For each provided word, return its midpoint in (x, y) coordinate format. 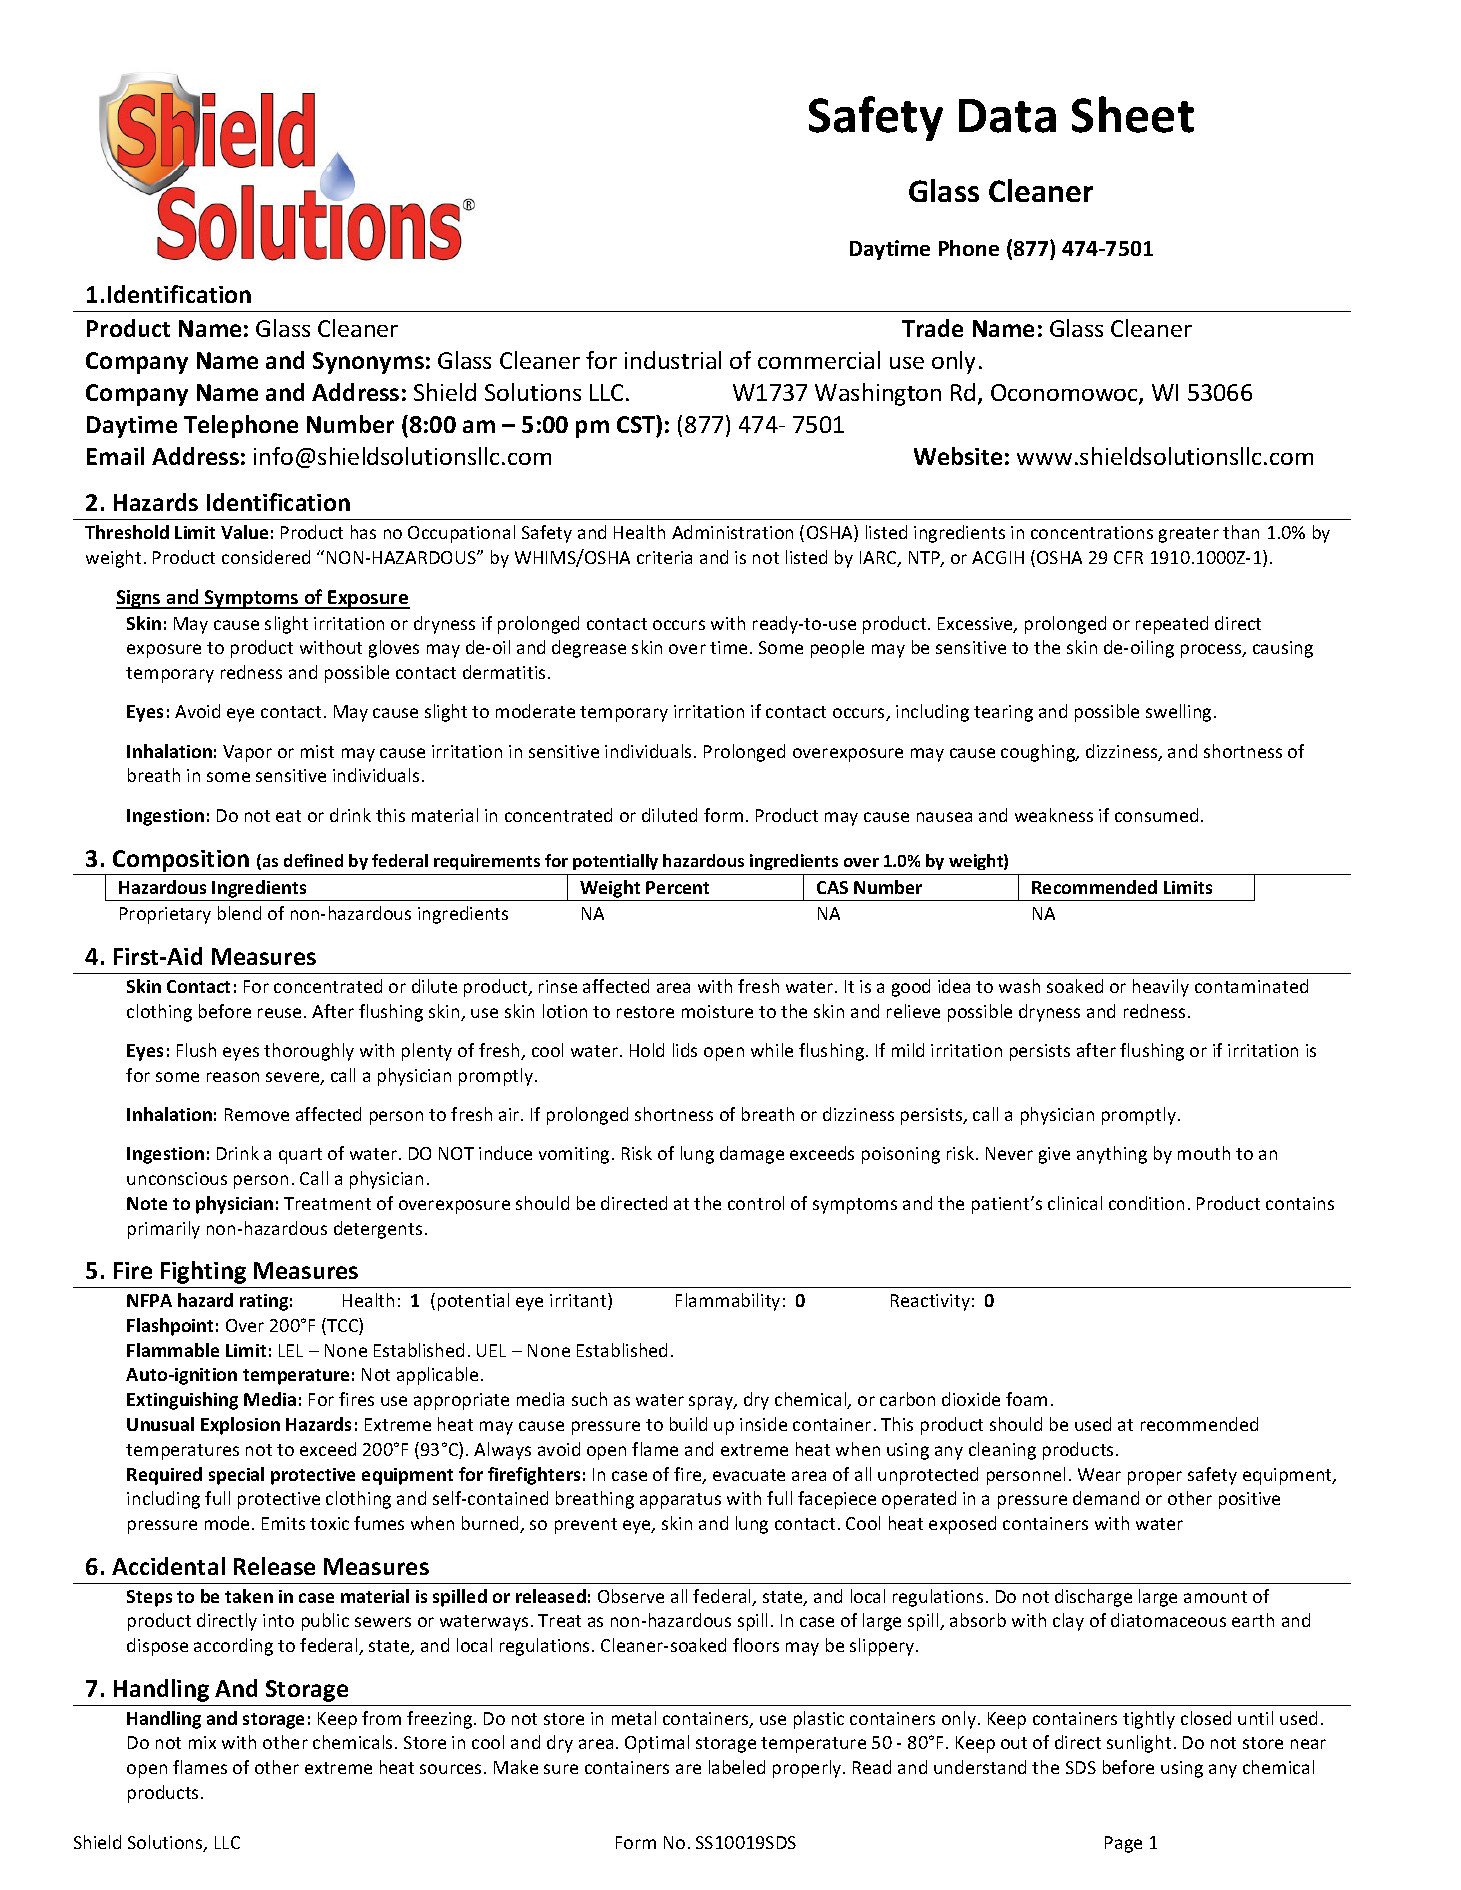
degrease (589, 649)
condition (1146, 1203)
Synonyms (368, 363)
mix (202, 1742)
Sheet (1133, 114)
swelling (1178, 713)
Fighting (203, 1272)
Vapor (247, 753)
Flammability (728, 1302)
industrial (673, 360)
